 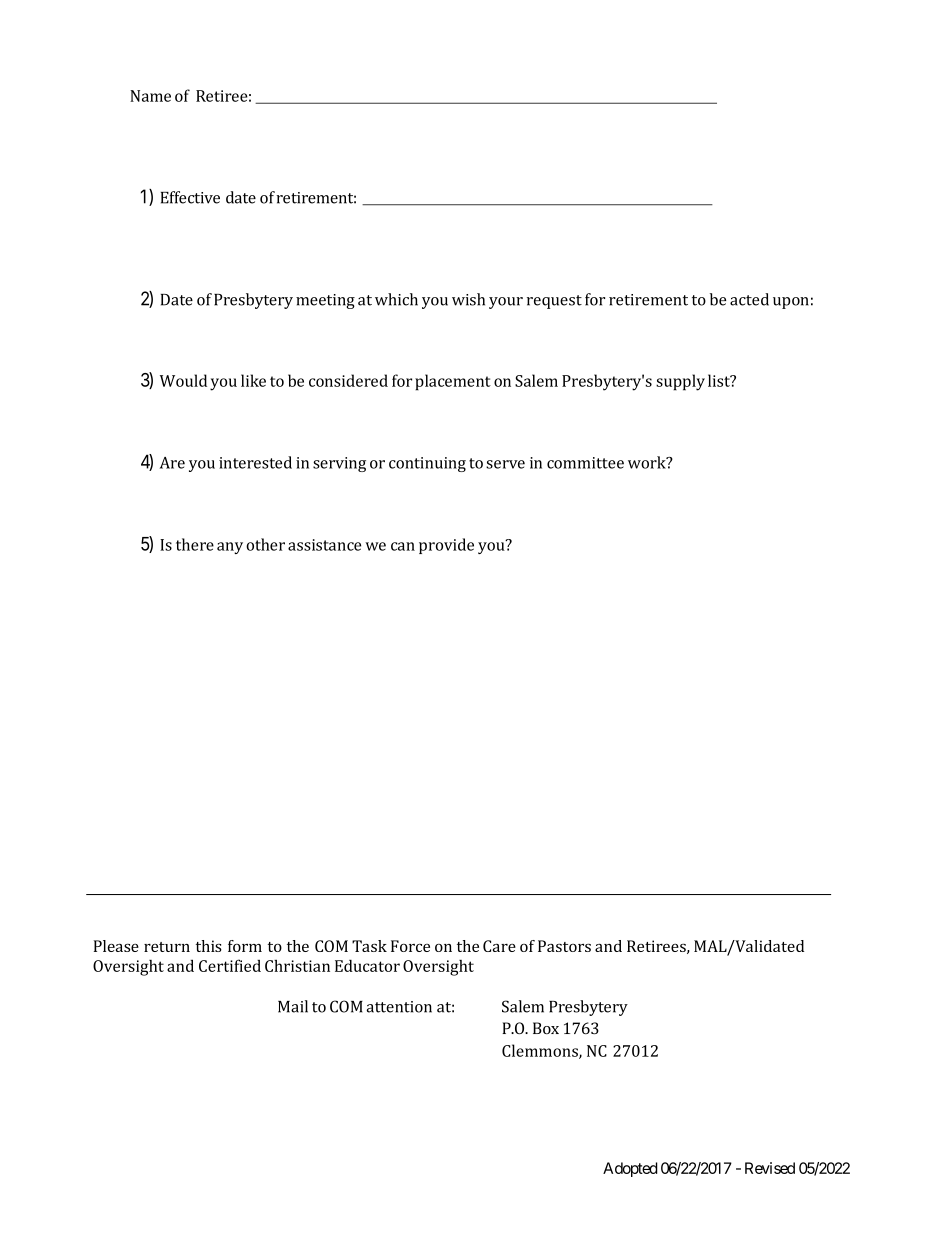 What do you see at coordinates (150, 96) in the screenshot?
I see `Name` at bounding box center [150, 96].
